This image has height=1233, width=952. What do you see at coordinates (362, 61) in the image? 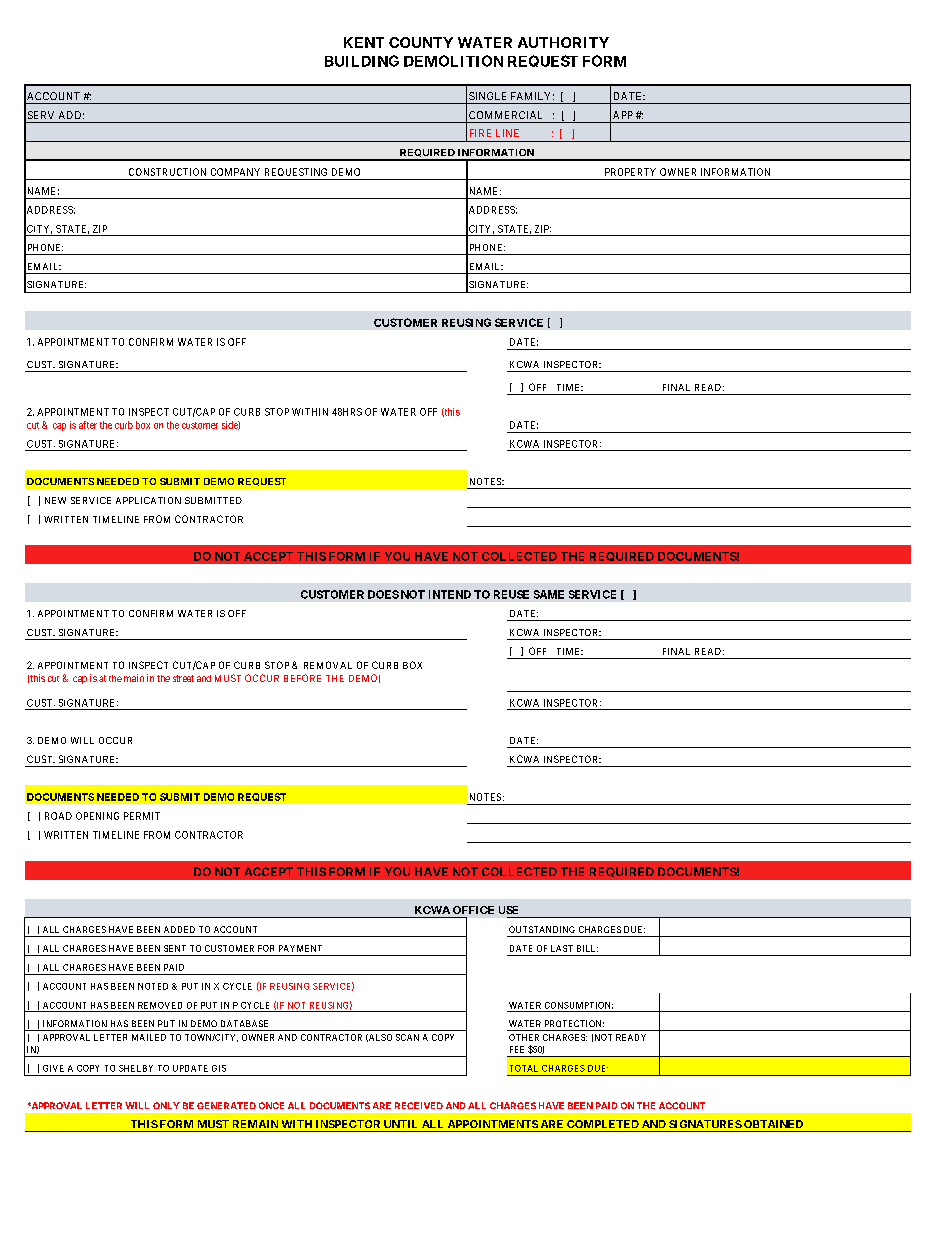
I see `BUILDING` at bounding box center [362, 61].
